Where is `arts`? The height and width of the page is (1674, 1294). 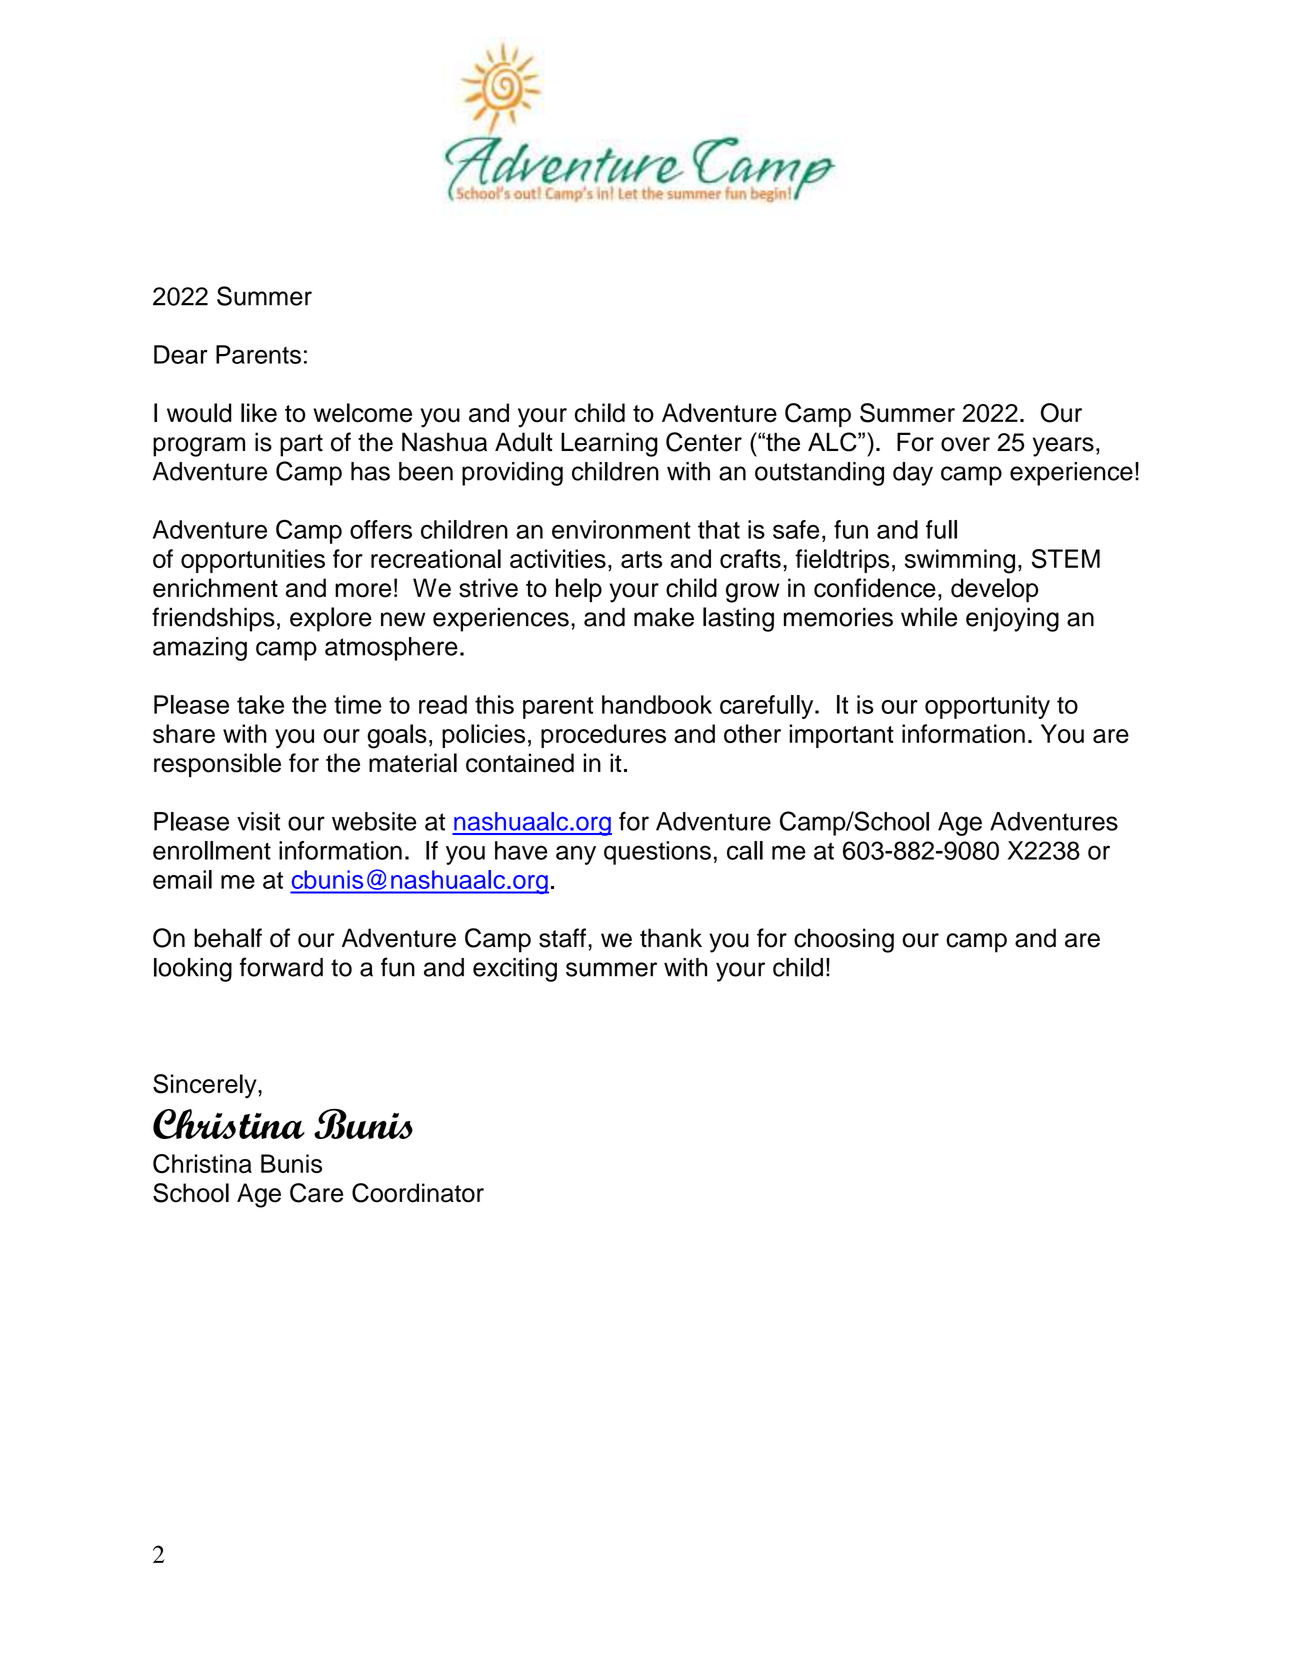 arts is located at coordinates (641, 559).
